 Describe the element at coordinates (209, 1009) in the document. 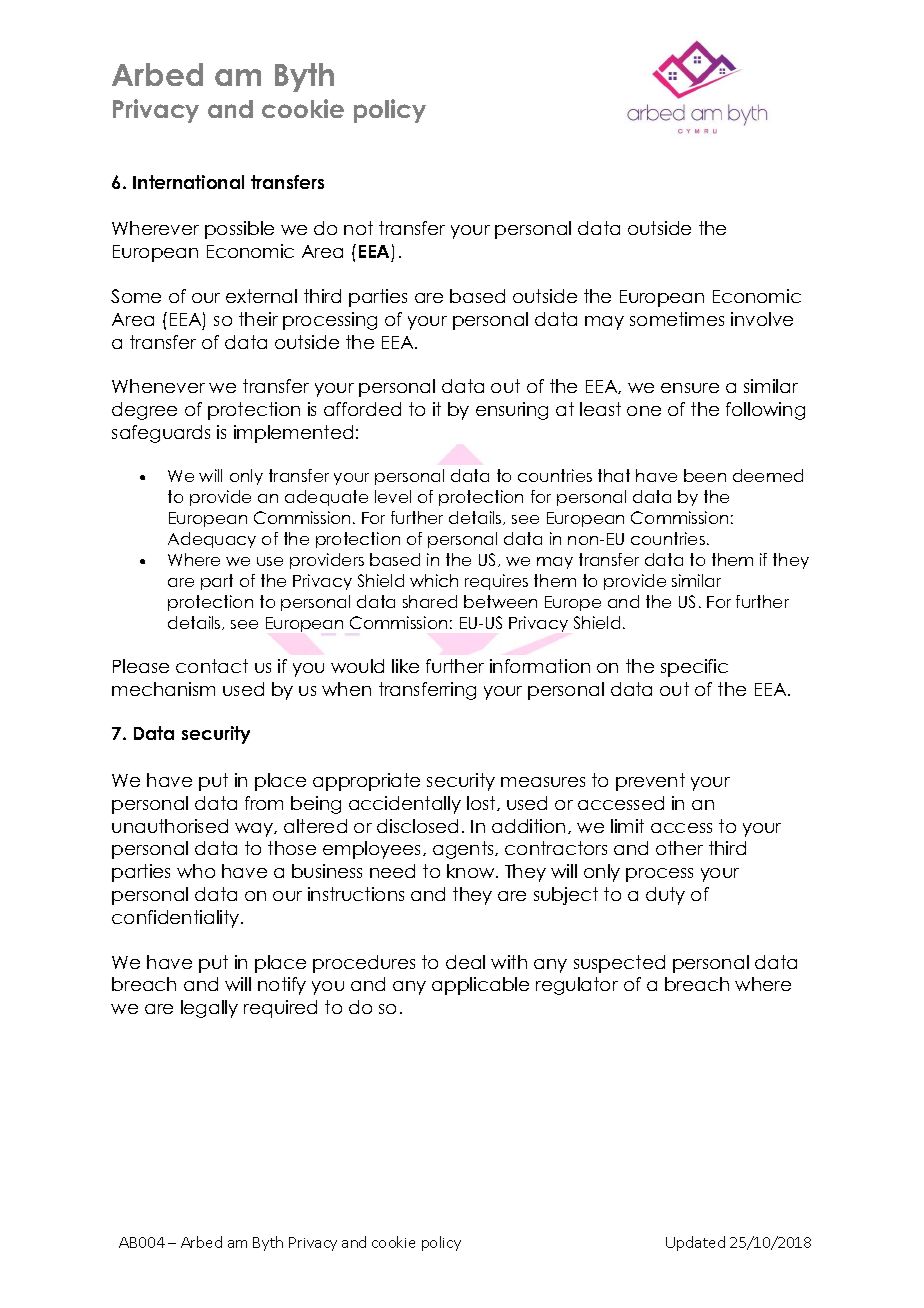

I see `legally` at that location.
